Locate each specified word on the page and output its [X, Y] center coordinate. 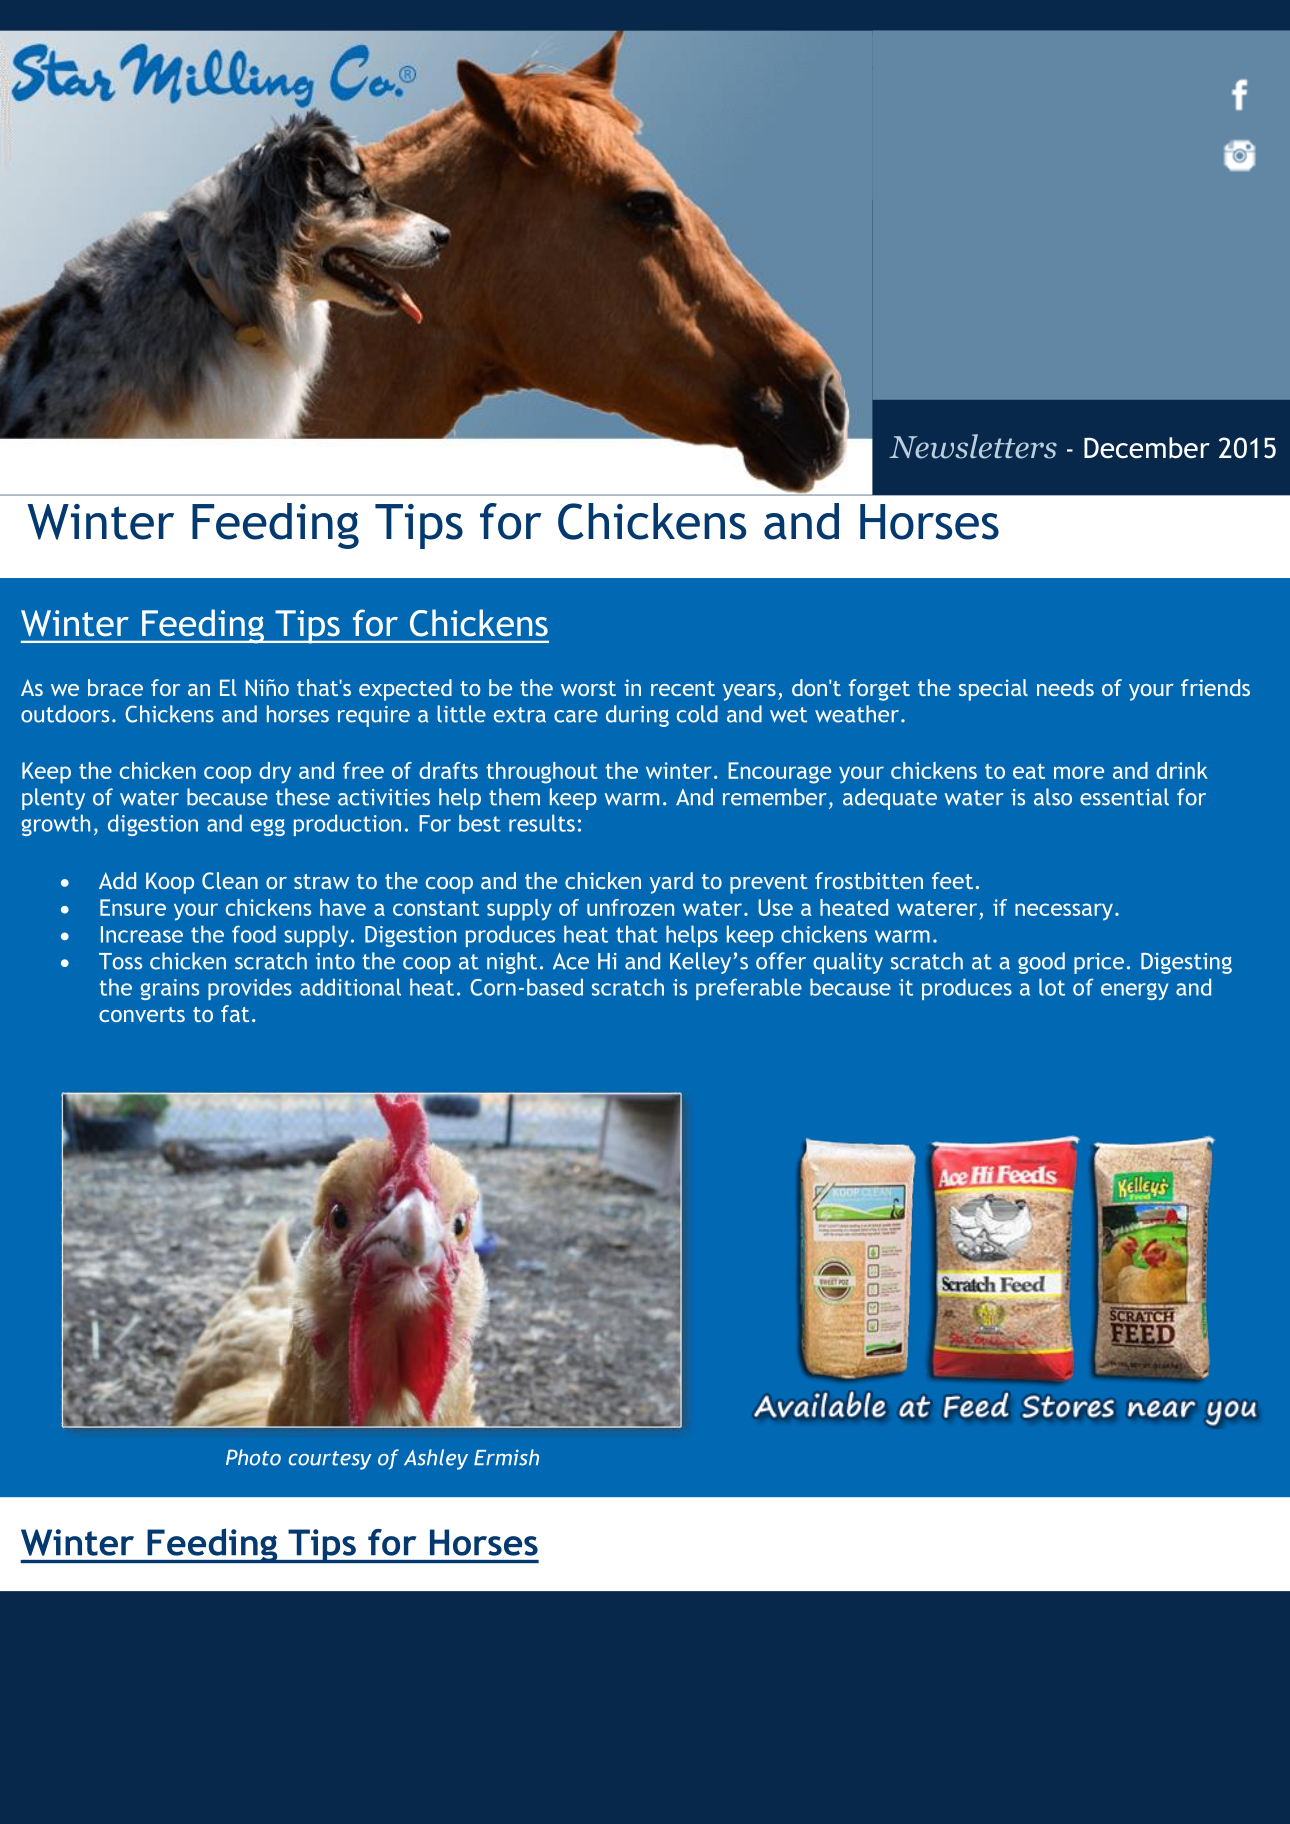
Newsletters [973, 446]
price [1099, 963]
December [1147, 448]
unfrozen [630, 907]
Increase [142, 934]
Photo [253, 1457]
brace [115, 687]
